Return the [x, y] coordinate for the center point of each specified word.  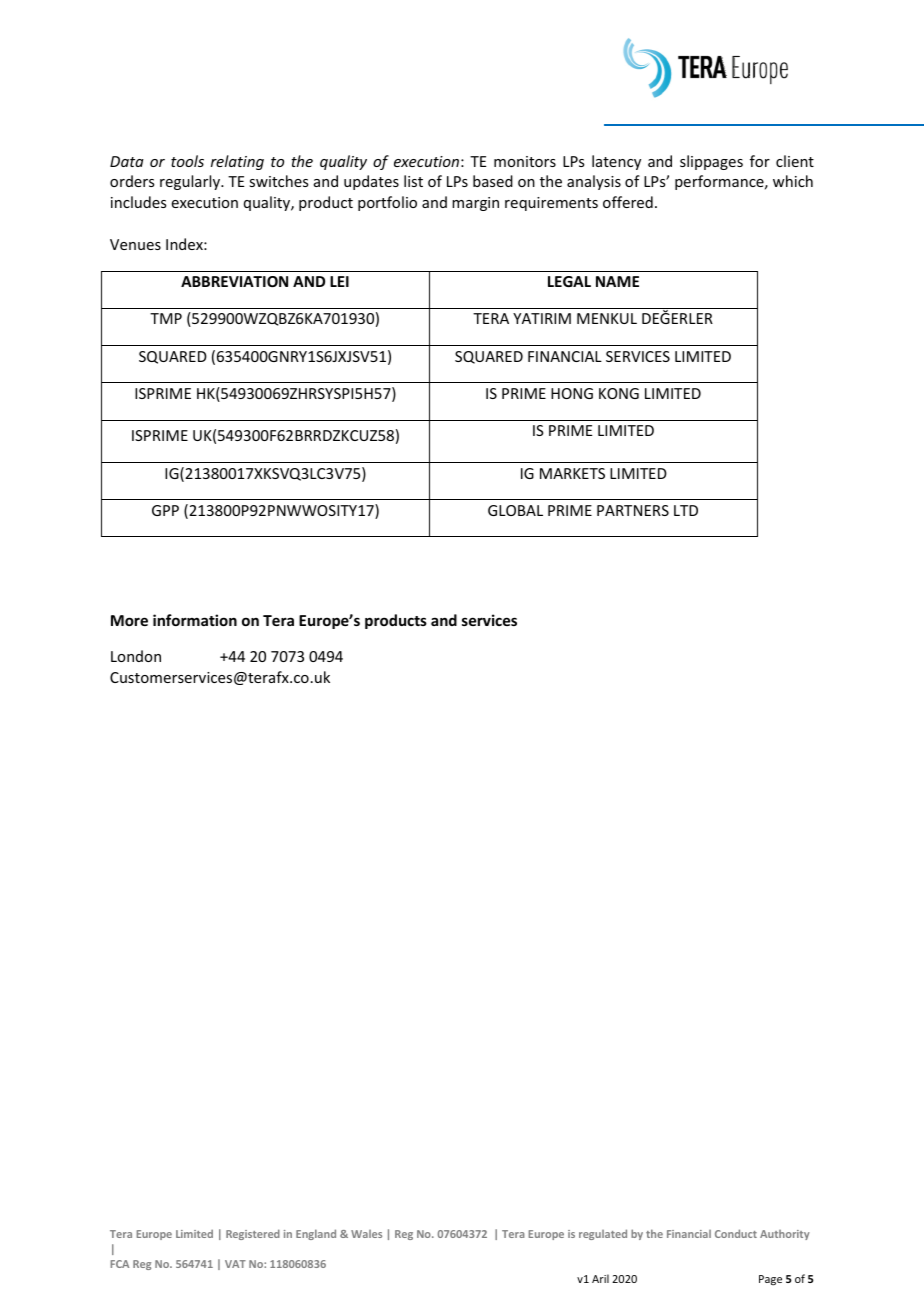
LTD [686, 510]
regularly [191, 182]
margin [475, 204]
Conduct [736, 1233]
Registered [253, 1234]
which [793, 181]
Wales [366, 1234]
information [195, 620]
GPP [165, 510]
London [136, 656]
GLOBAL [515, 510]
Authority [785, 1235]
